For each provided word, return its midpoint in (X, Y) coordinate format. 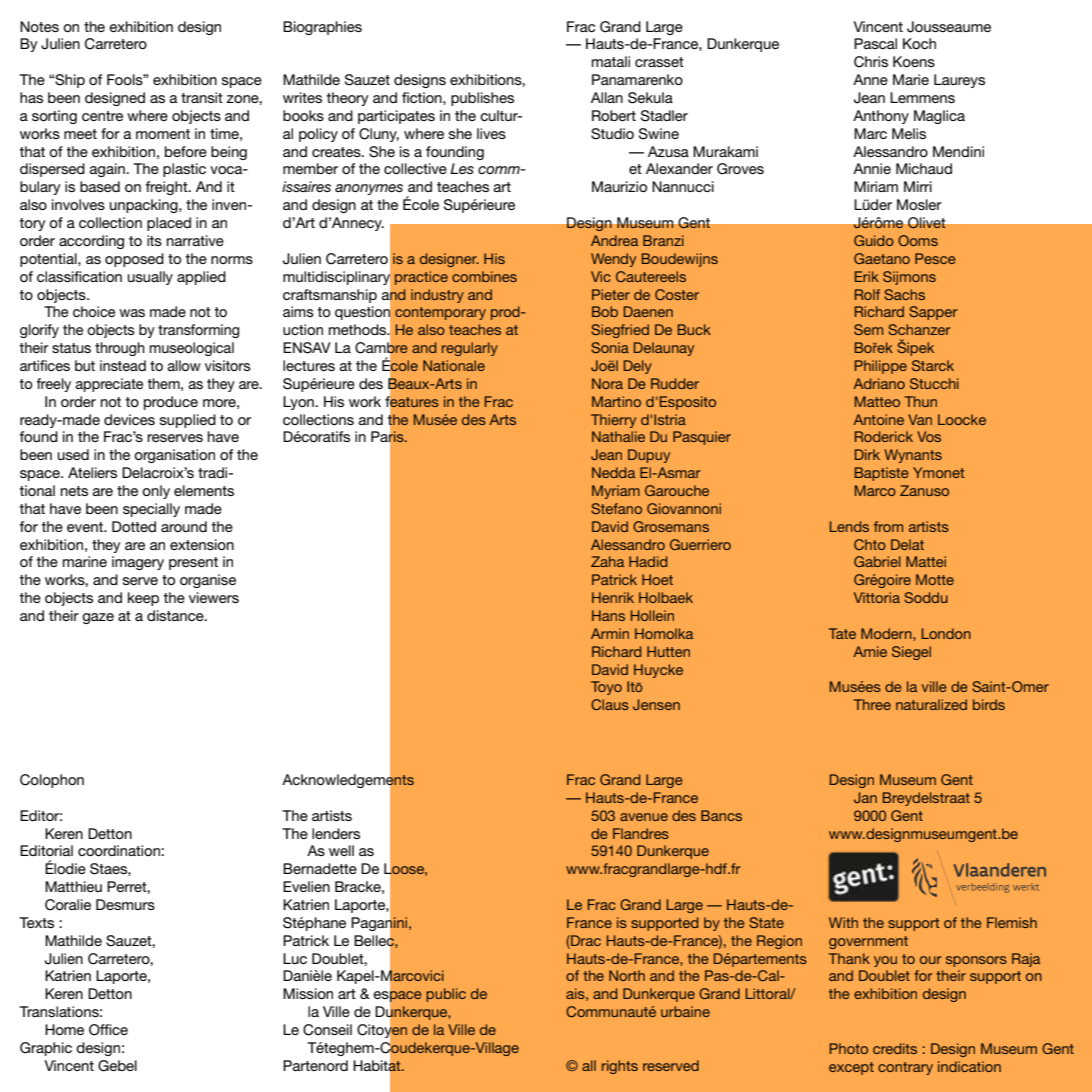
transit (202, 97)
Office (108, 1030)
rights (620, 1067)
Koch (919, 43)
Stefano (616, 508)
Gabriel (877, 561)
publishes (482, 99)
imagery (138, 563)
